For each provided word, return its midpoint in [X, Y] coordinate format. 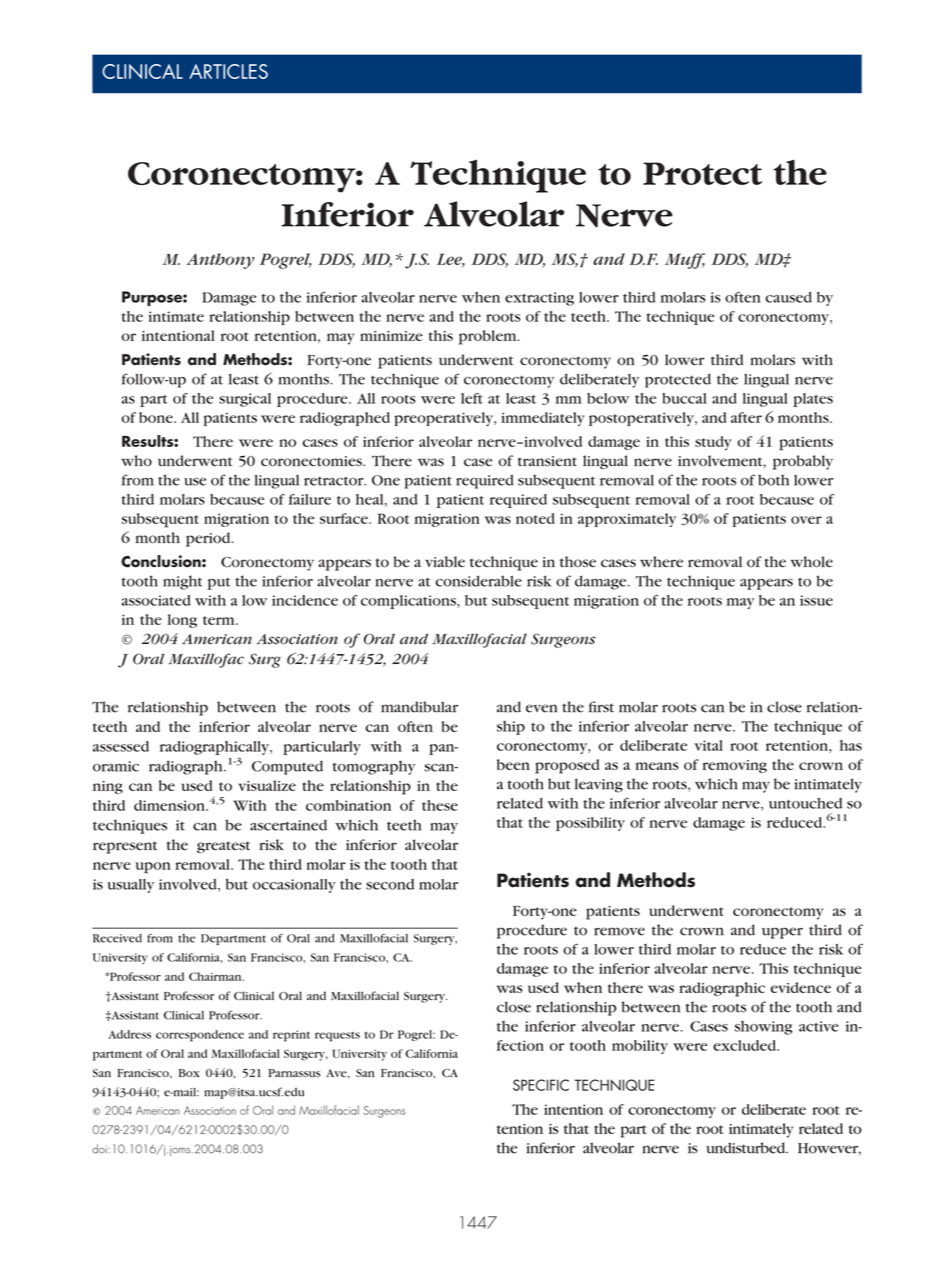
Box [189, 1073]
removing [735, 766]
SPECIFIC [541, 1085]
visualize [267, 785]
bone [157, 417]
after [746, 417]
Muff [685, 261]
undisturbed [747, 1148]
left [472, 398]
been [513, 764]
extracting [539, 299]
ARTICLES [228, 71]
